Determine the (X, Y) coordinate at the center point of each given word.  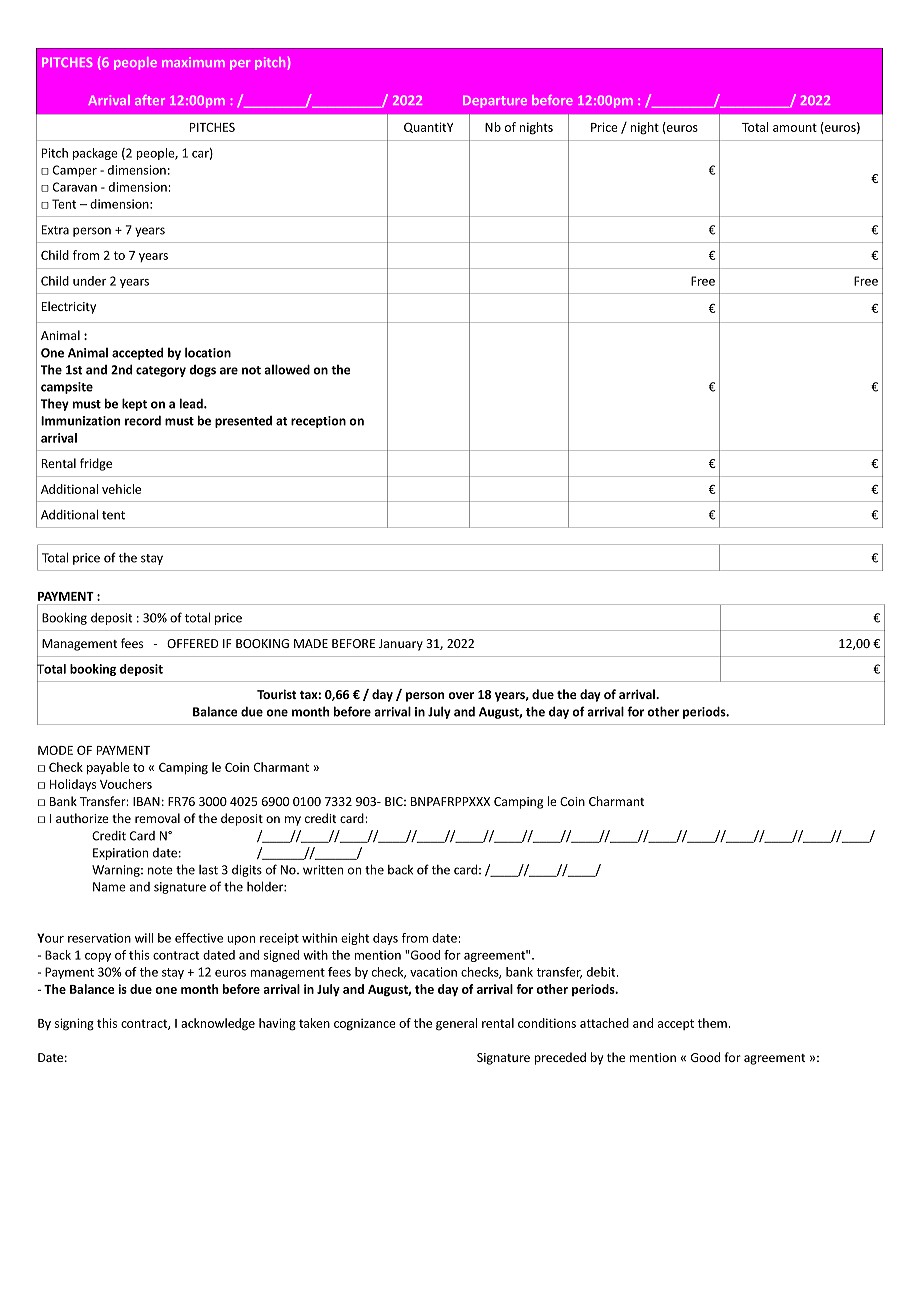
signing (74, 1024)
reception (318, 422)
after (150, 100)
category (161, 371)
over (461, 695)
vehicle (121, 489)
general (456, 1024)
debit (602, 972)
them (712, 1023)
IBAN (146, 801)
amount (795, 127)
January (401, 645)
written (323, 870)
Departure (495, 101)
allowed (287, 369)
